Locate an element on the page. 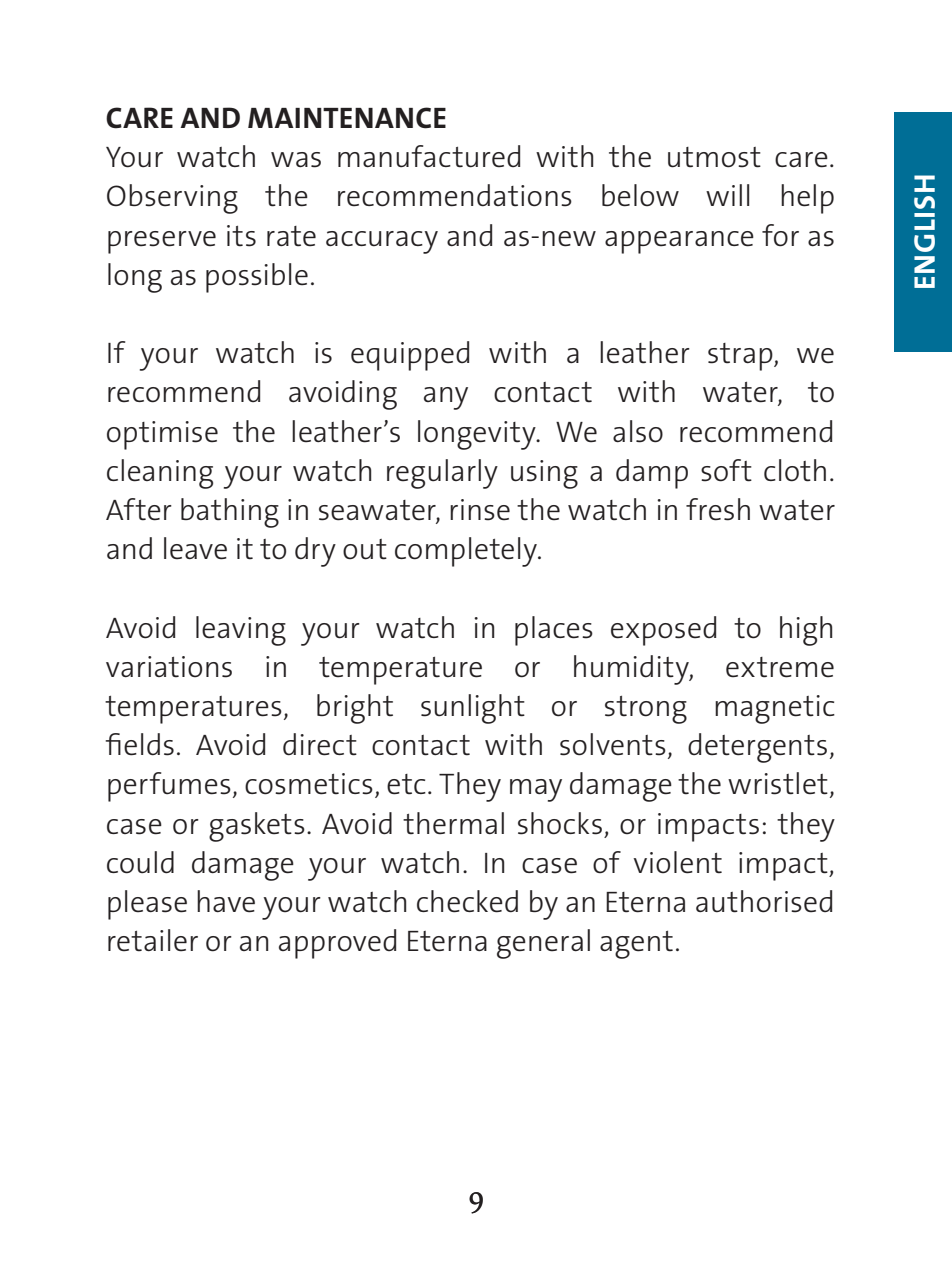 This document has height=1270, width=952. manufactured is located at coordinates (429, 156).
